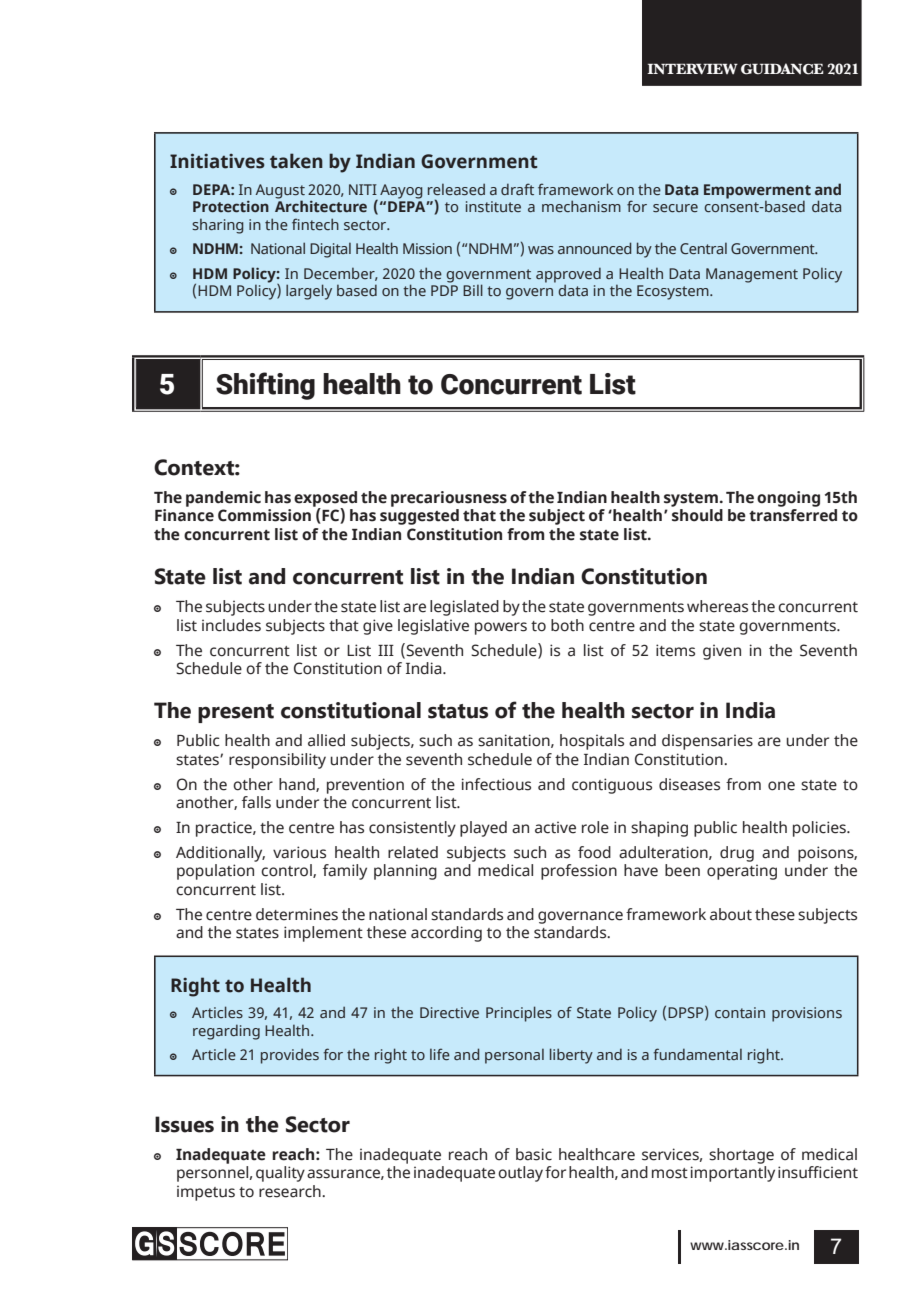 The height and width of the screenshot is (1308, 924). I want to click on Management, so click(752, 275).
